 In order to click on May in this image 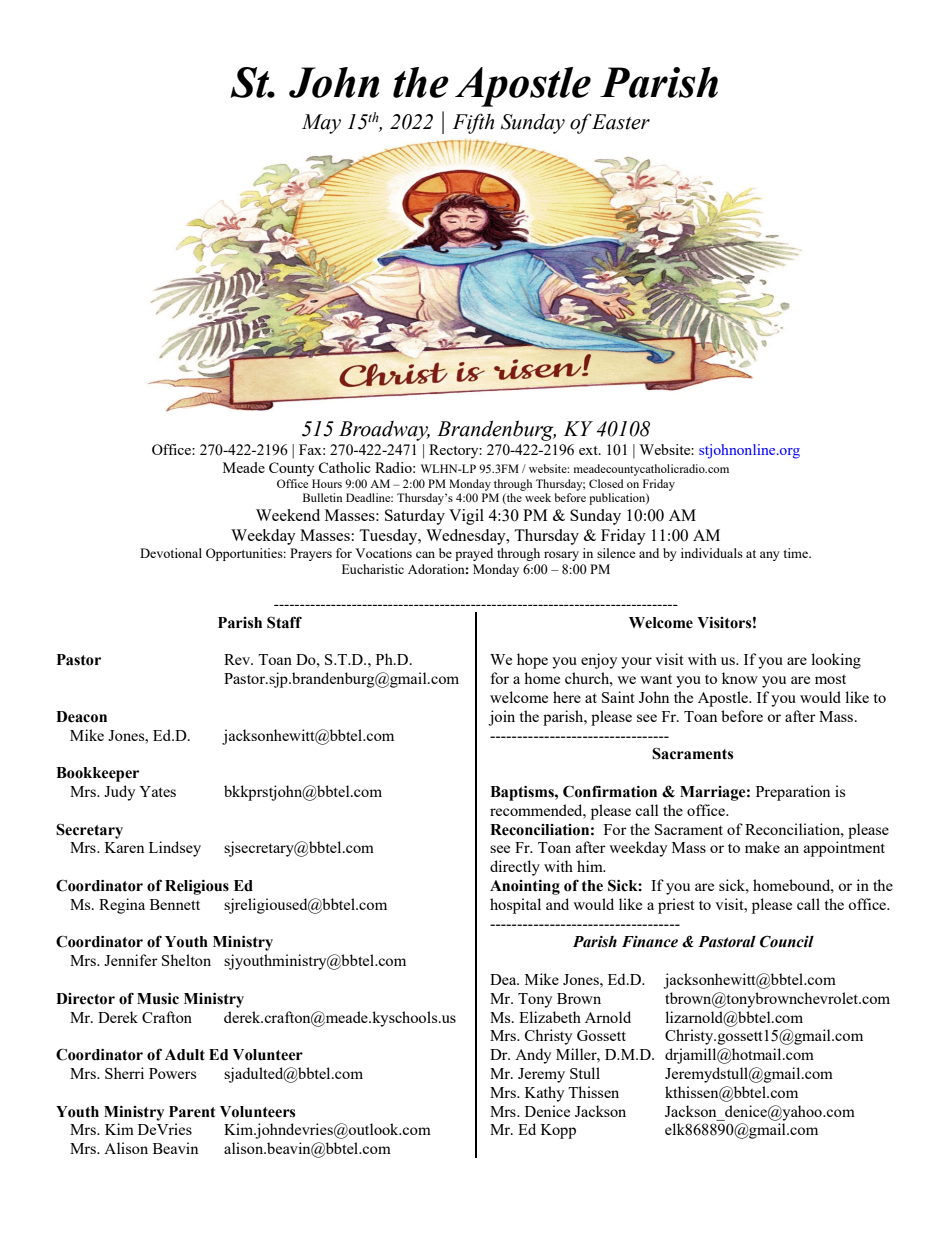, I will do `click(321, 124)`.
